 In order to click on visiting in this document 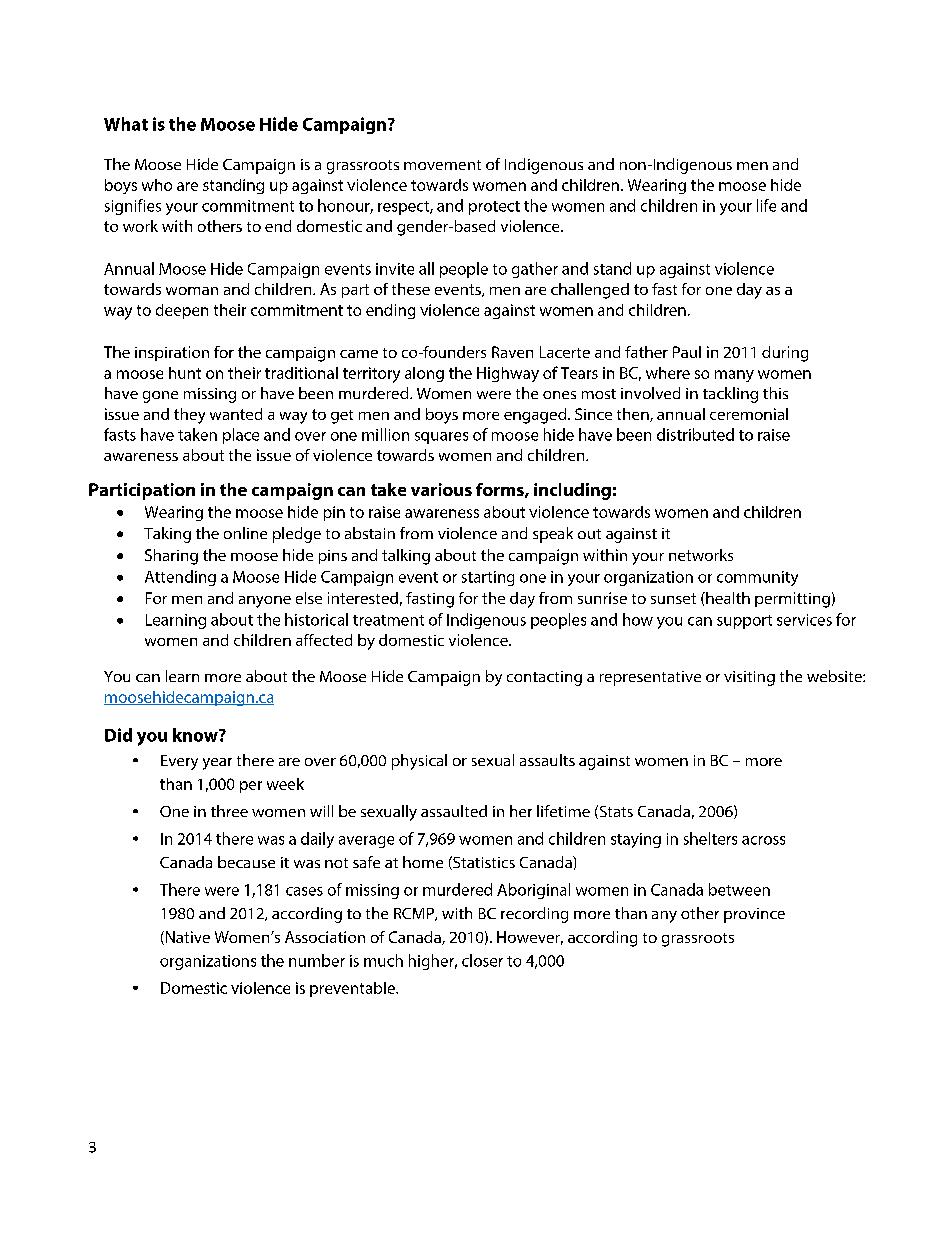, I will do `click(749, 678)`.
